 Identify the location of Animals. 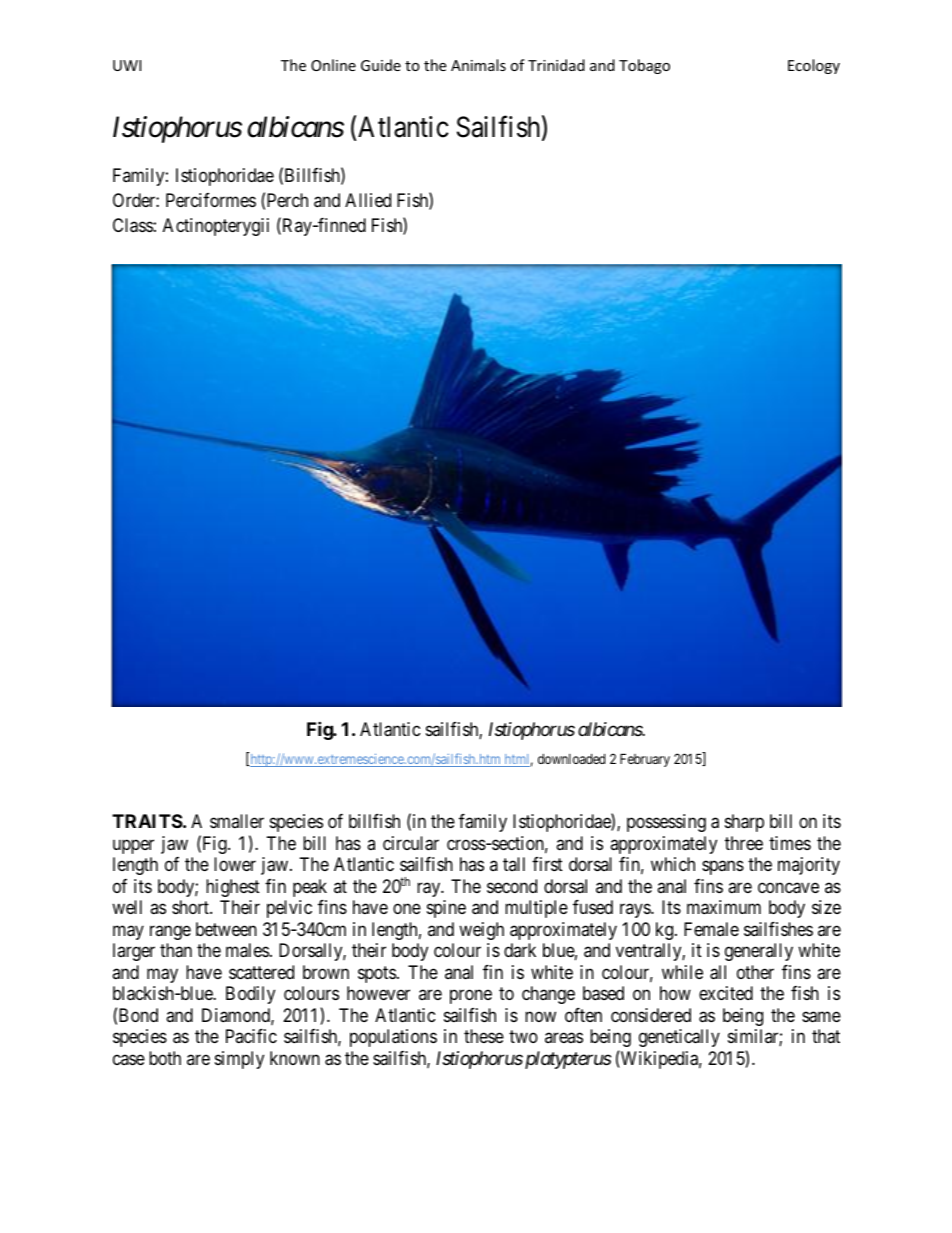
(478, 65).
